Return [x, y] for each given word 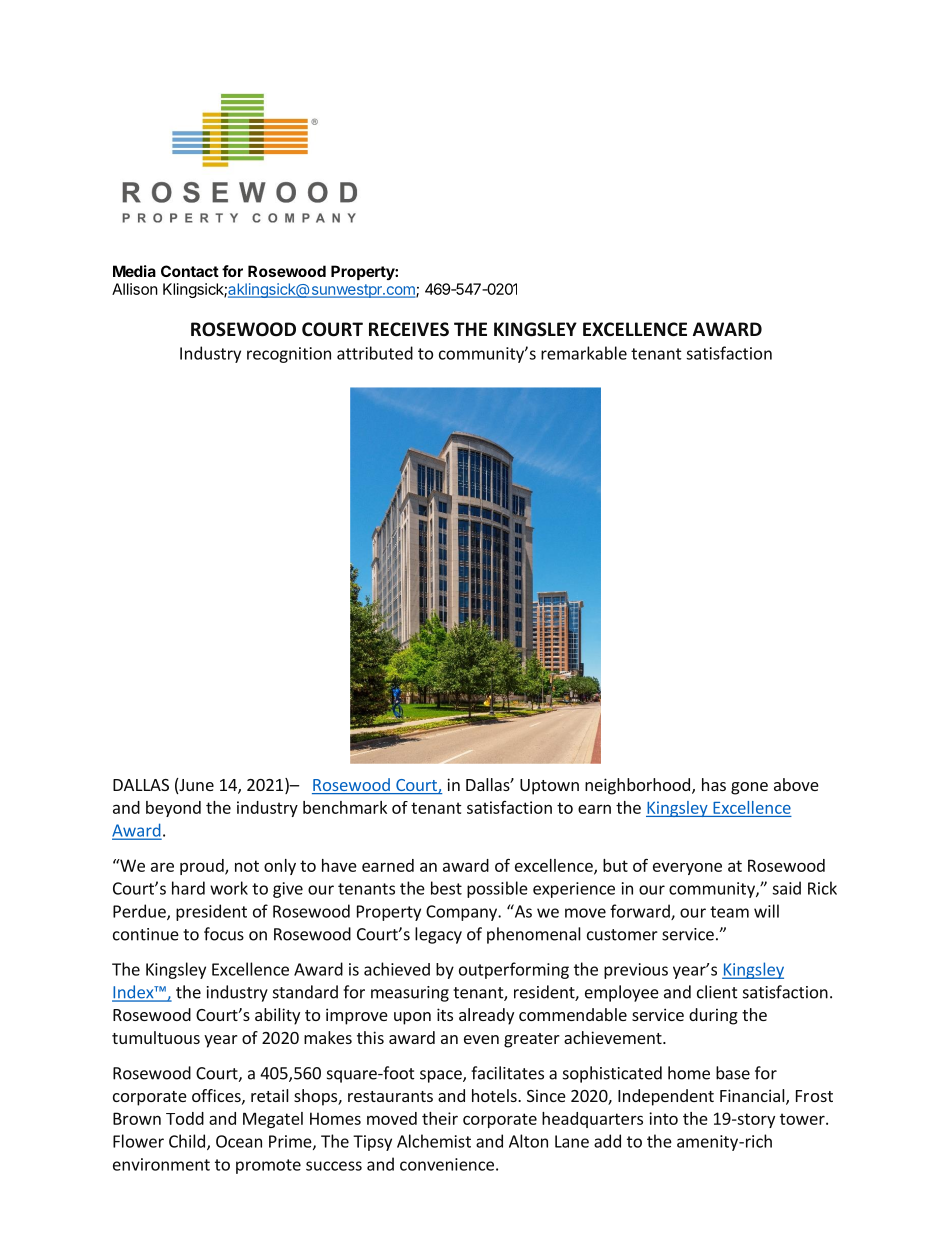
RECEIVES [409, 329]
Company [462, 913]
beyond [173, 809]
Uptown [549, 787]
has [714, 784]
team [729, 912]
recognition [289, 355]
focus [224, 934]
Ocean [239, 1141]
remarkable [584, 353]
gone [749, 788]
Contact [190, 271]
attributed [375, 353]
